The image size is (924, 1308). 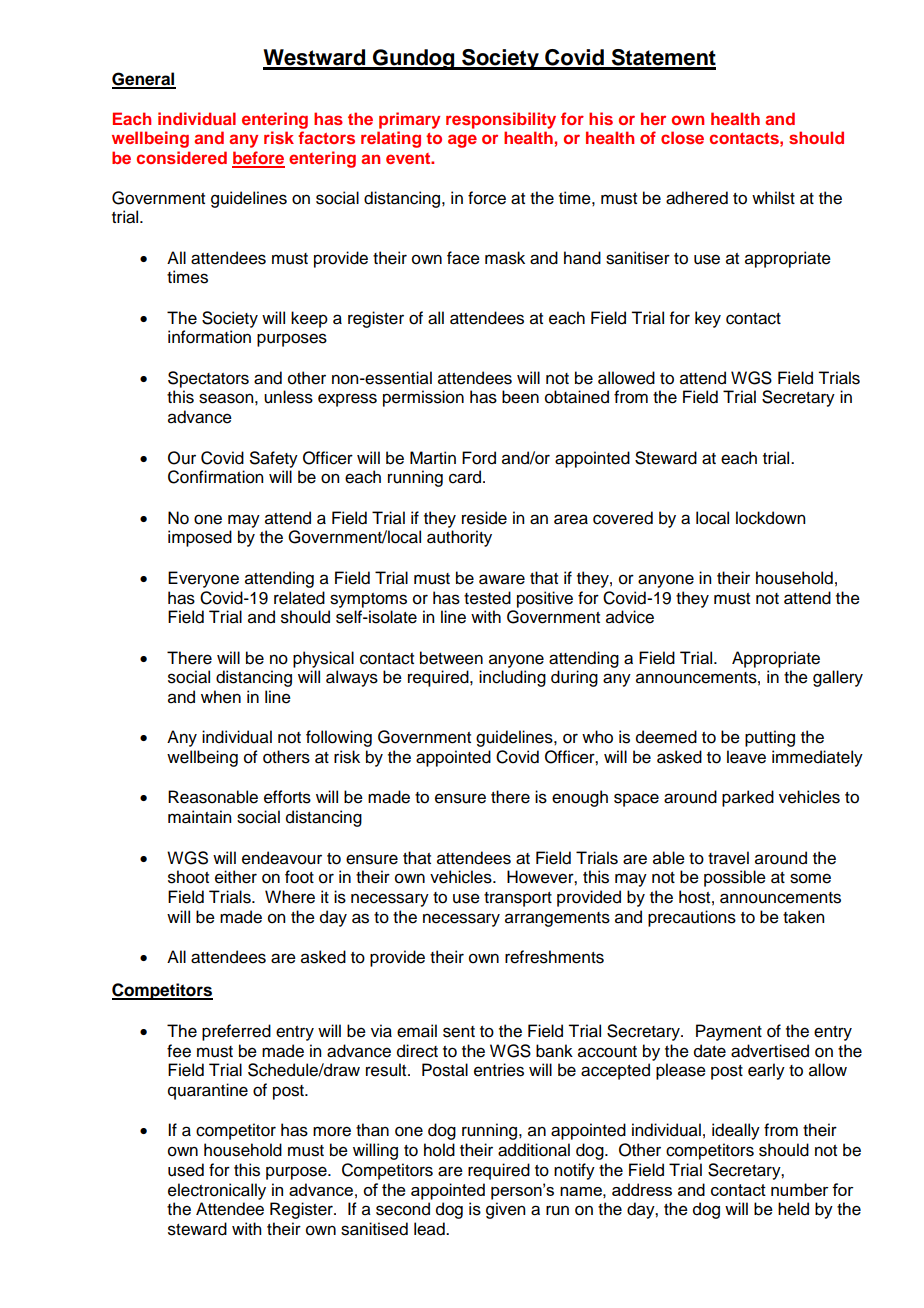 What do you see at coordinates (793, 1209) in the image?
I see `held` at bounding box center [793, 1209].
